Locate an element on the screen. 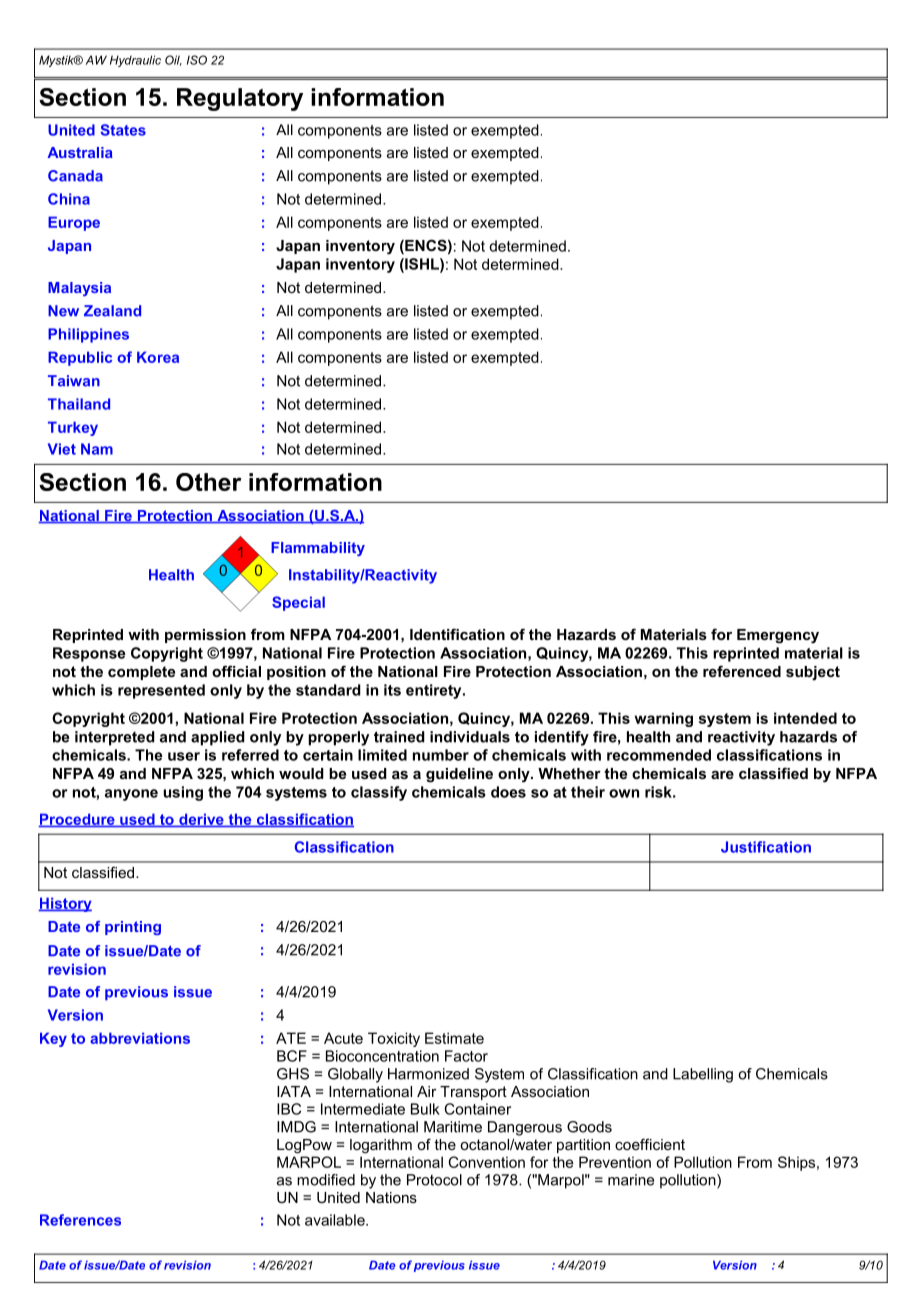 The height and width of the screenshot is (1308, 924). coefficient is located at coordinates (650, 1144).
